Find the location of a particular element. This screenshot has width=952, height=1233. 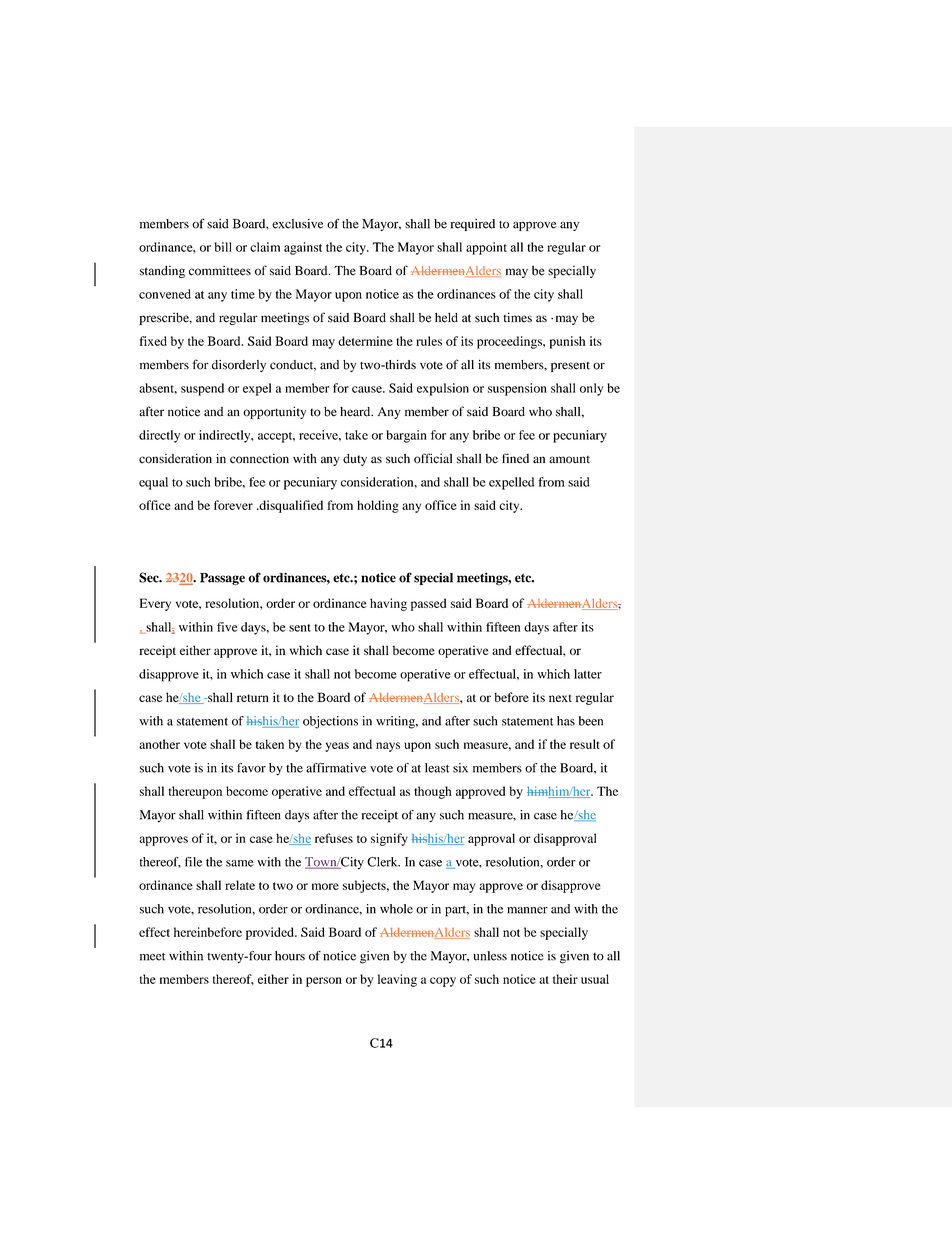

holding is located at coordinates (378, 506).
